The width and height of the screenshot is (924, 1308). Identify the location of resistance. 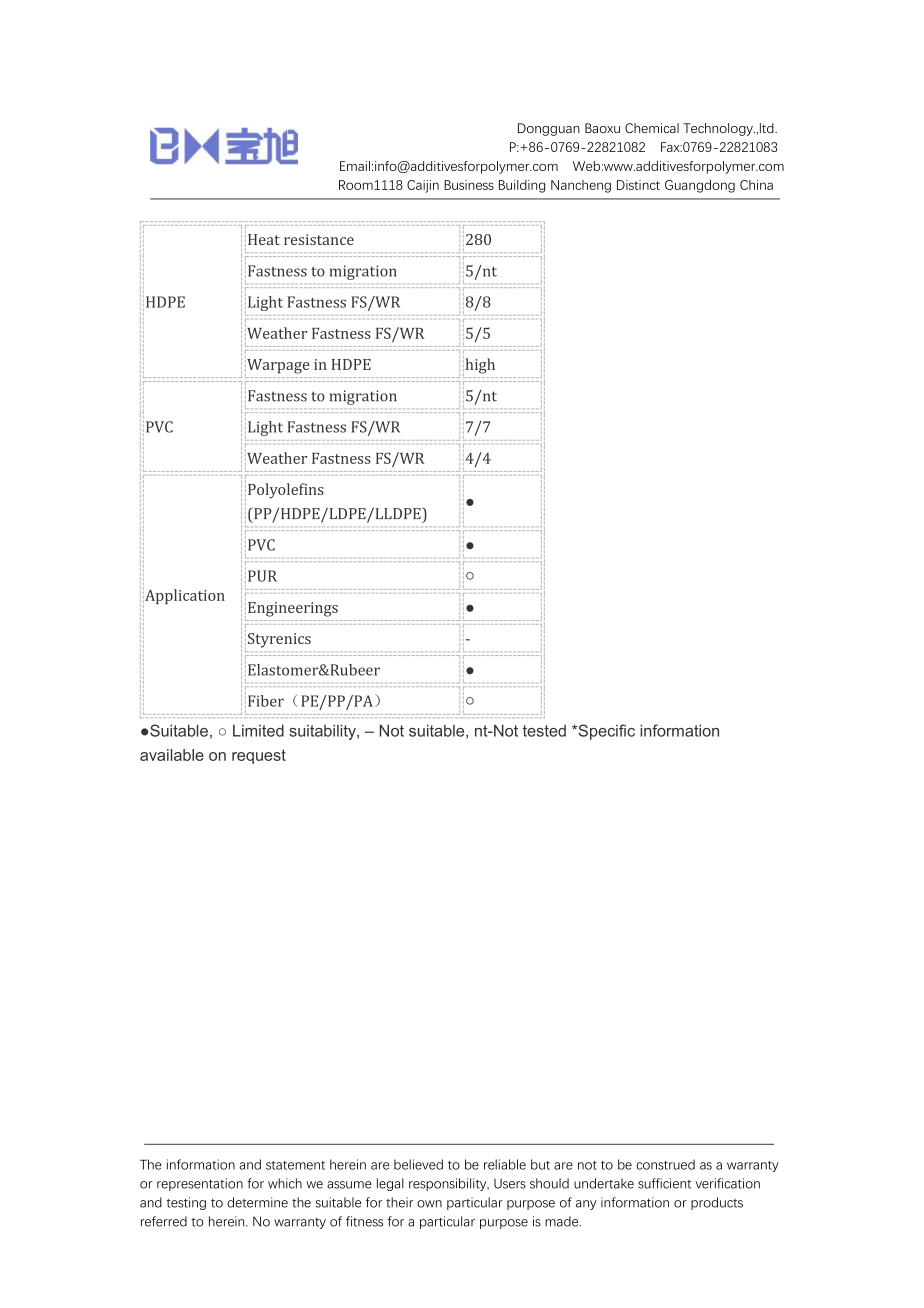
(319, 239).
